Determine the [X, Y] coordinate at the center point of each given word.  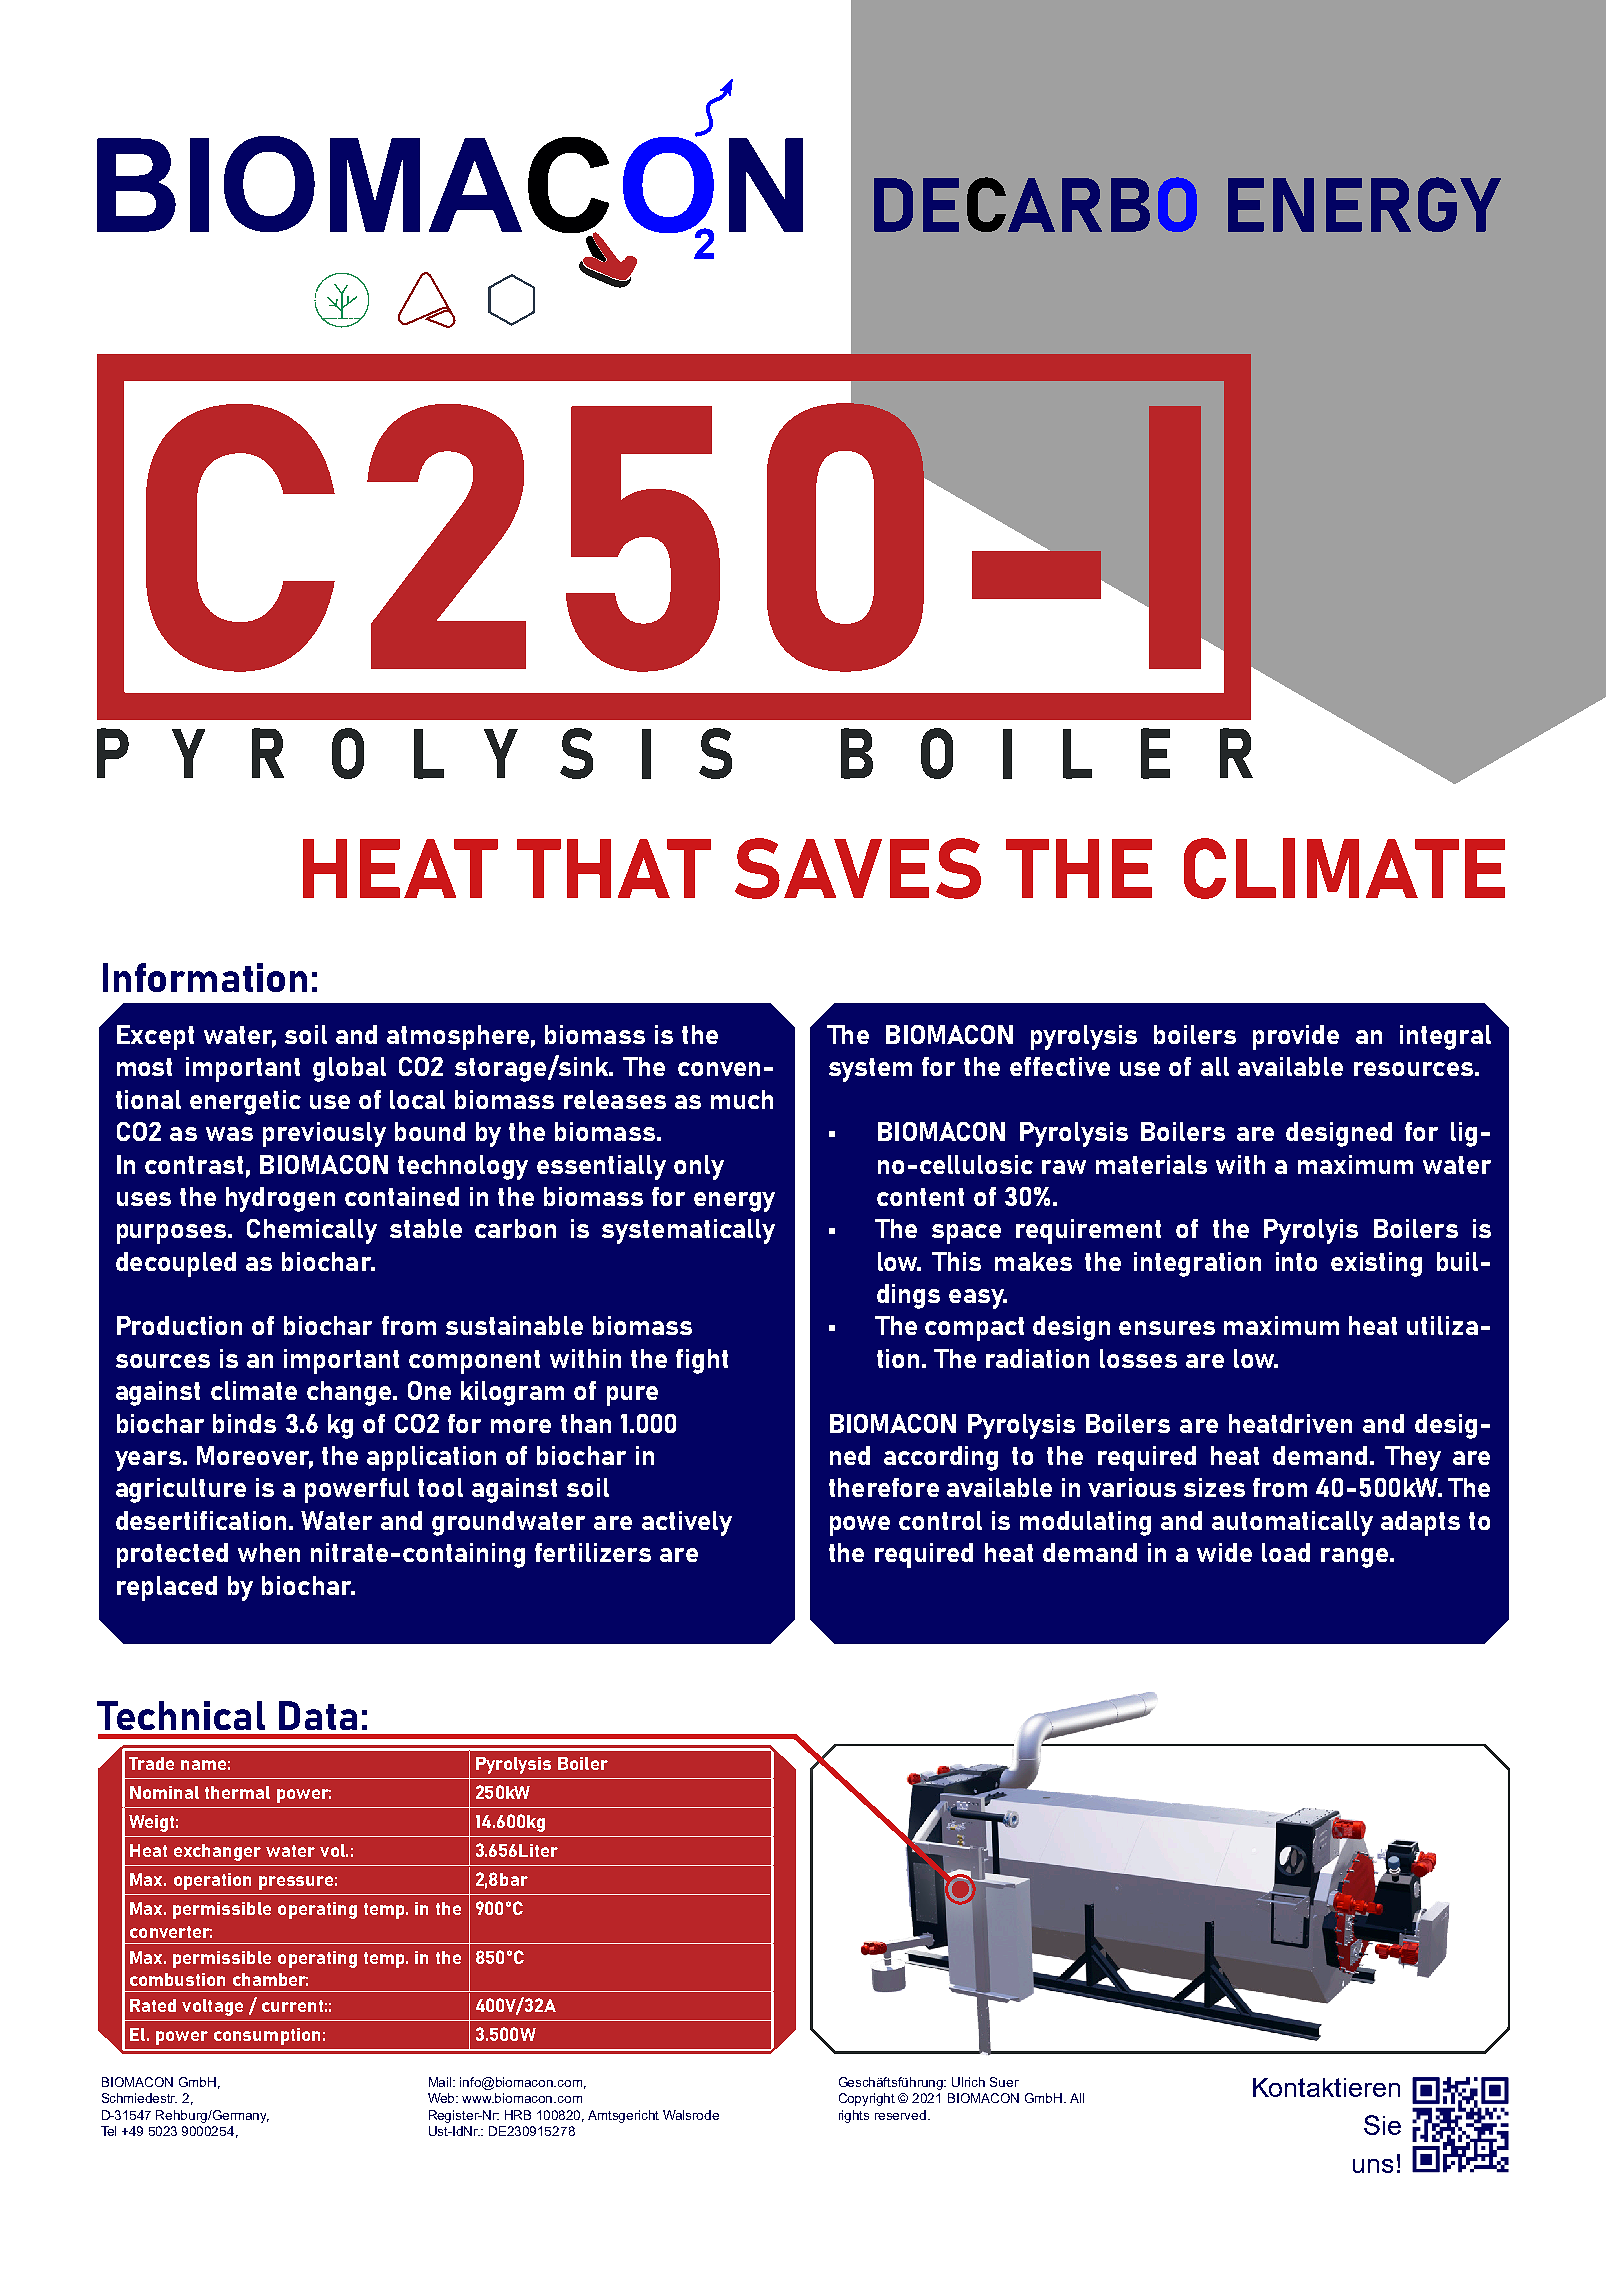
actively [687, 1523]
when [269, 1552]
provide [1296, 1037]
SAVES [858, 868]
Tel [108, 2131]
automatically [1292, 1523]
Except [155, 1037]
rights [854, 2116]
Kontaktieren [1326, 2087]
